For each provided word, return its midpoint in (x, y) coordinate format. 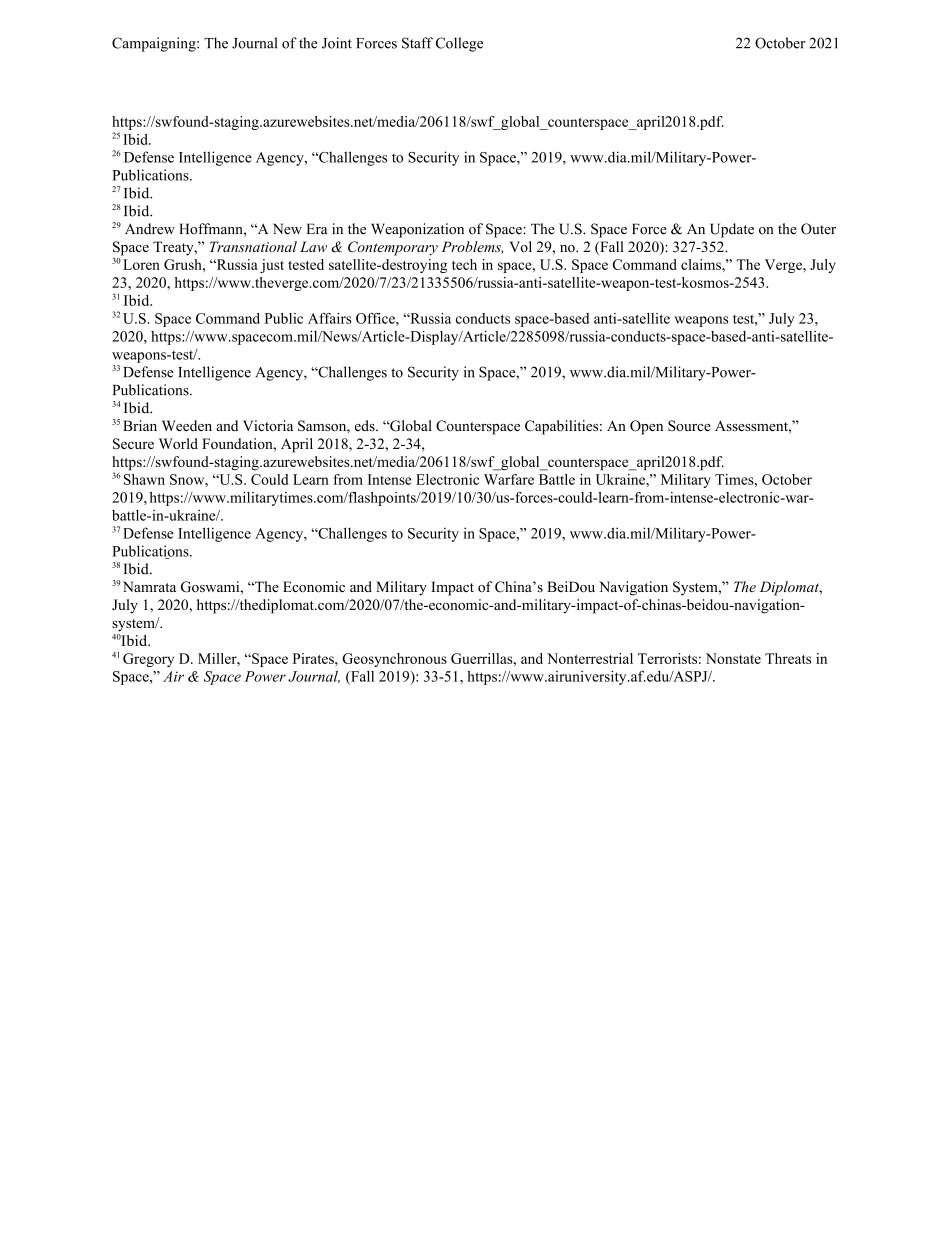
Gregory (148, 660)
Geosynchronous (394, 660)
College (459, 44)
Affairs (330, 318)
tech (464, 264)
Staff (417, 43)
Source (689, 426)
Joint (337, 43)
